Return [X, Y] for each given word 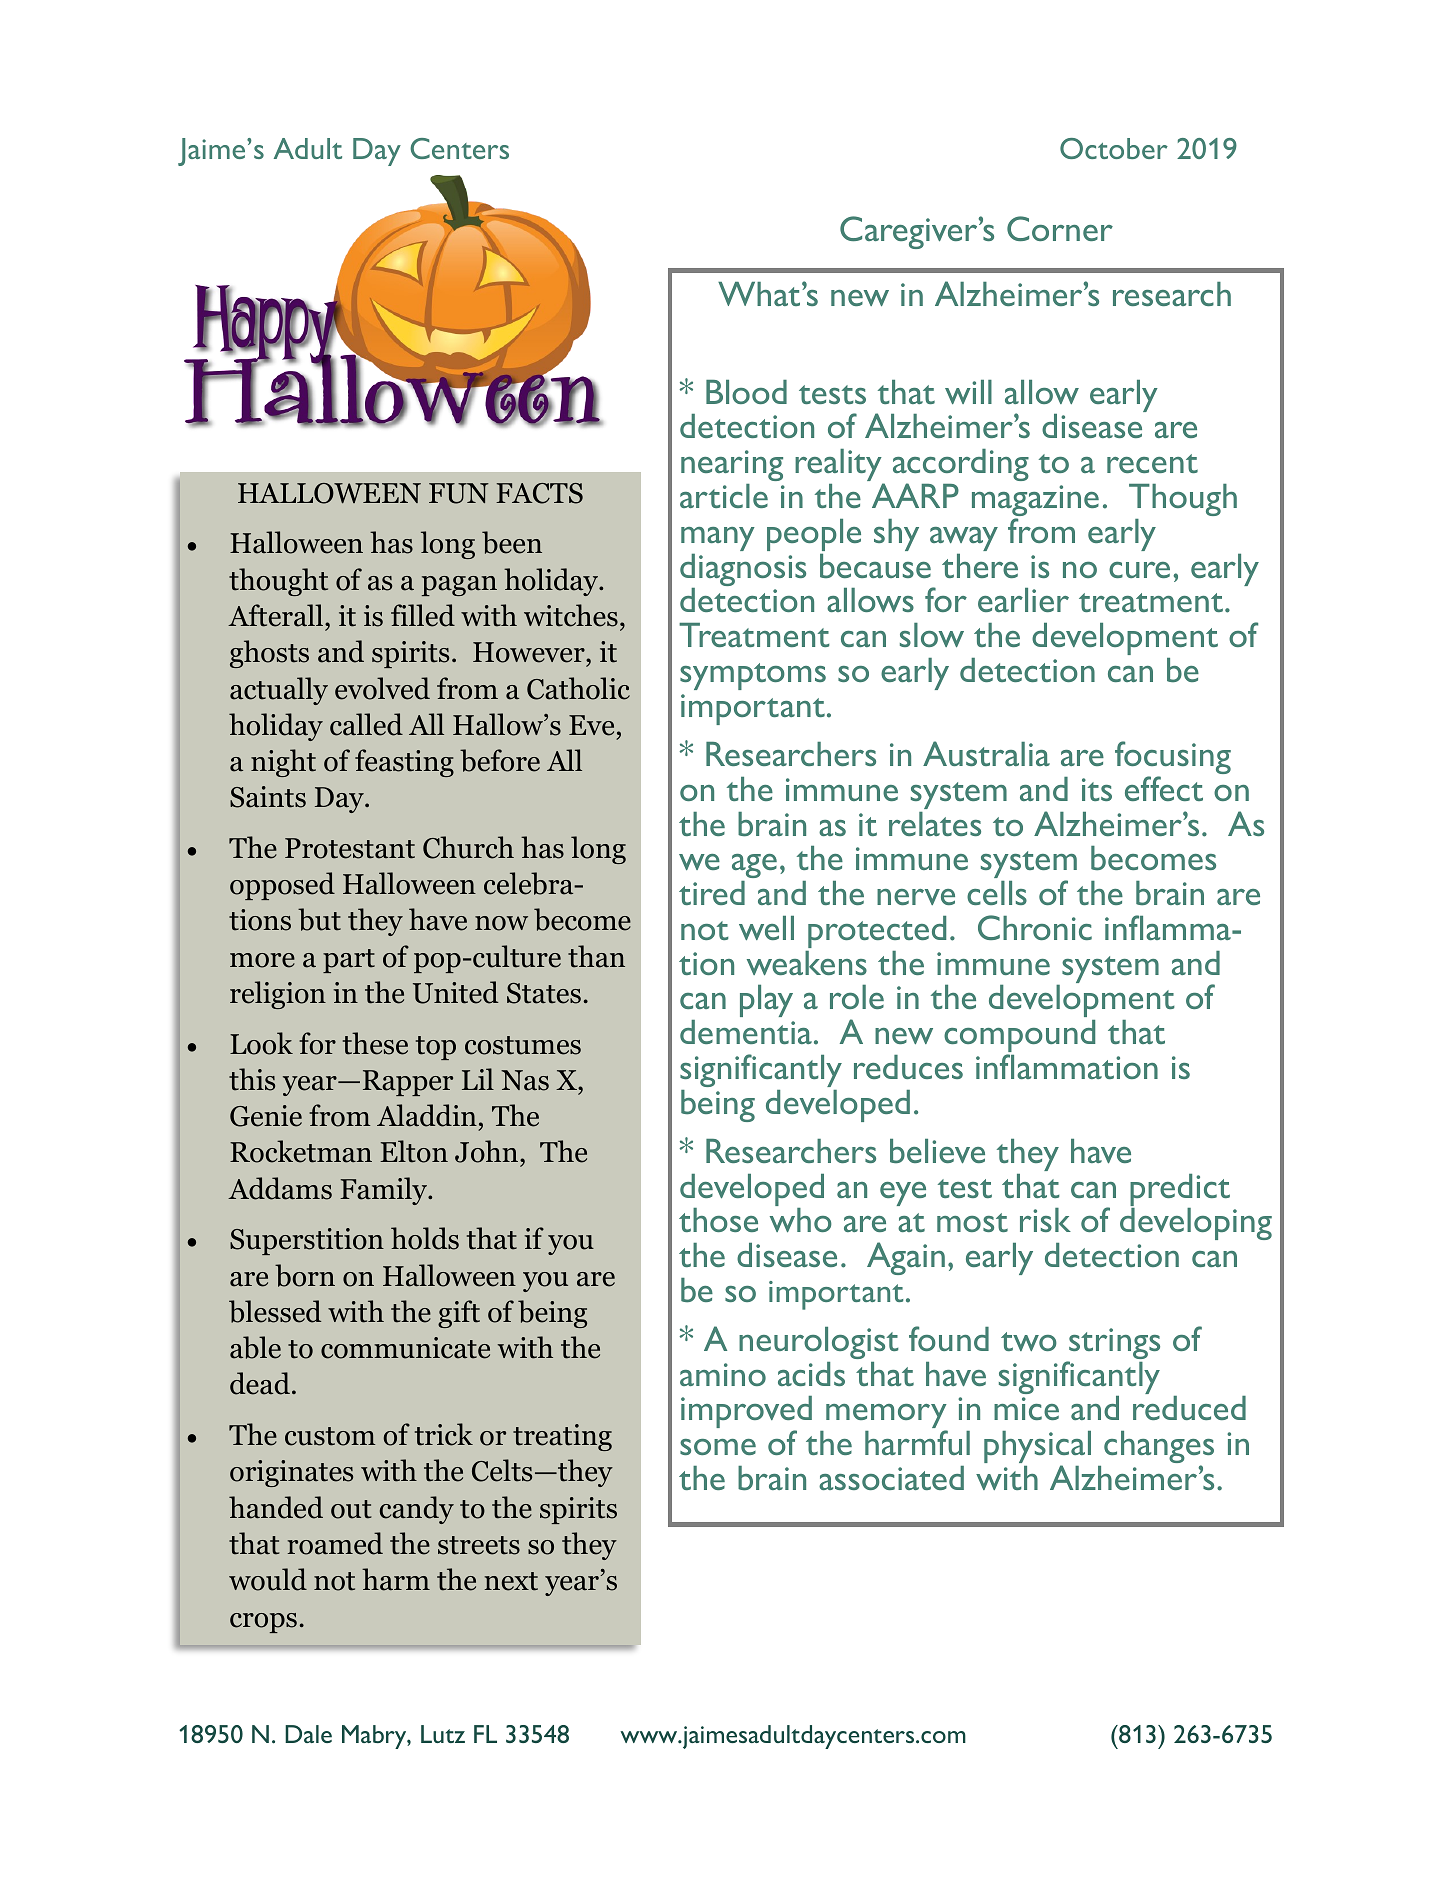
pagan [459, 586]
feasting [404, 763]
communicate [405, 1348]
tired [712, 893]
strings [1113, 1345]
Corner [1060, 228]
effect [1164, 788]
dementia [746, 1032]
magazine [1035, 502]
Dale [308, 1734]
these [375, 1043]
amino [723, 1374]
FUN [459, 493]
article [724, 496]
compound [1019, 1037]
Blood [746, 392]
